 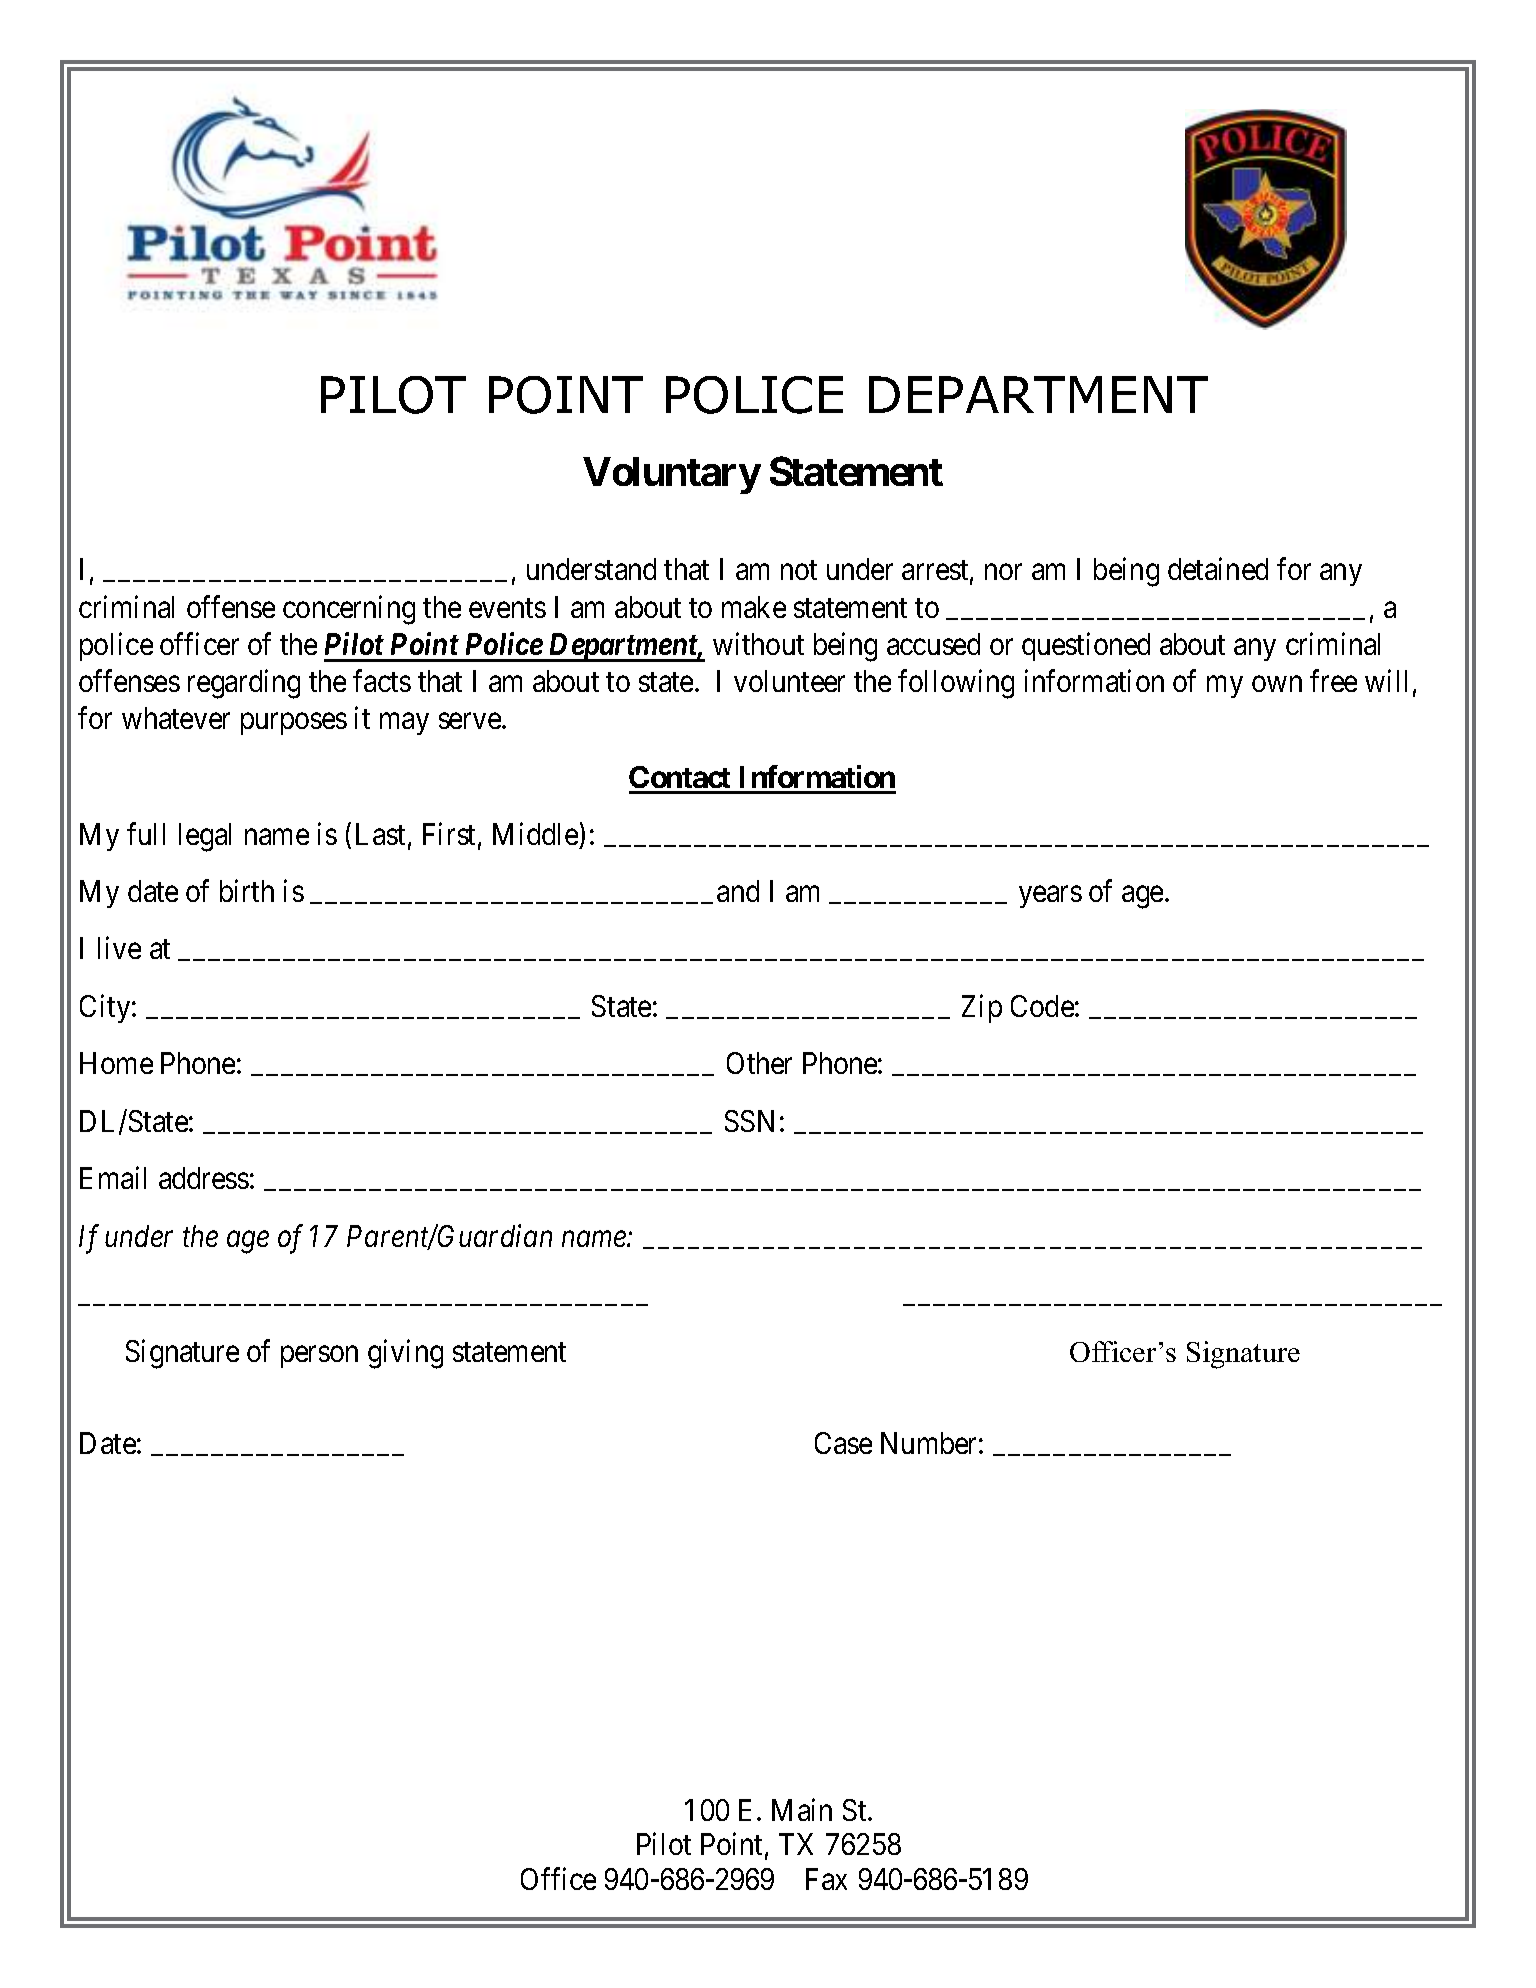 I want to click on Voluntary, so click(x=671, y=475).
